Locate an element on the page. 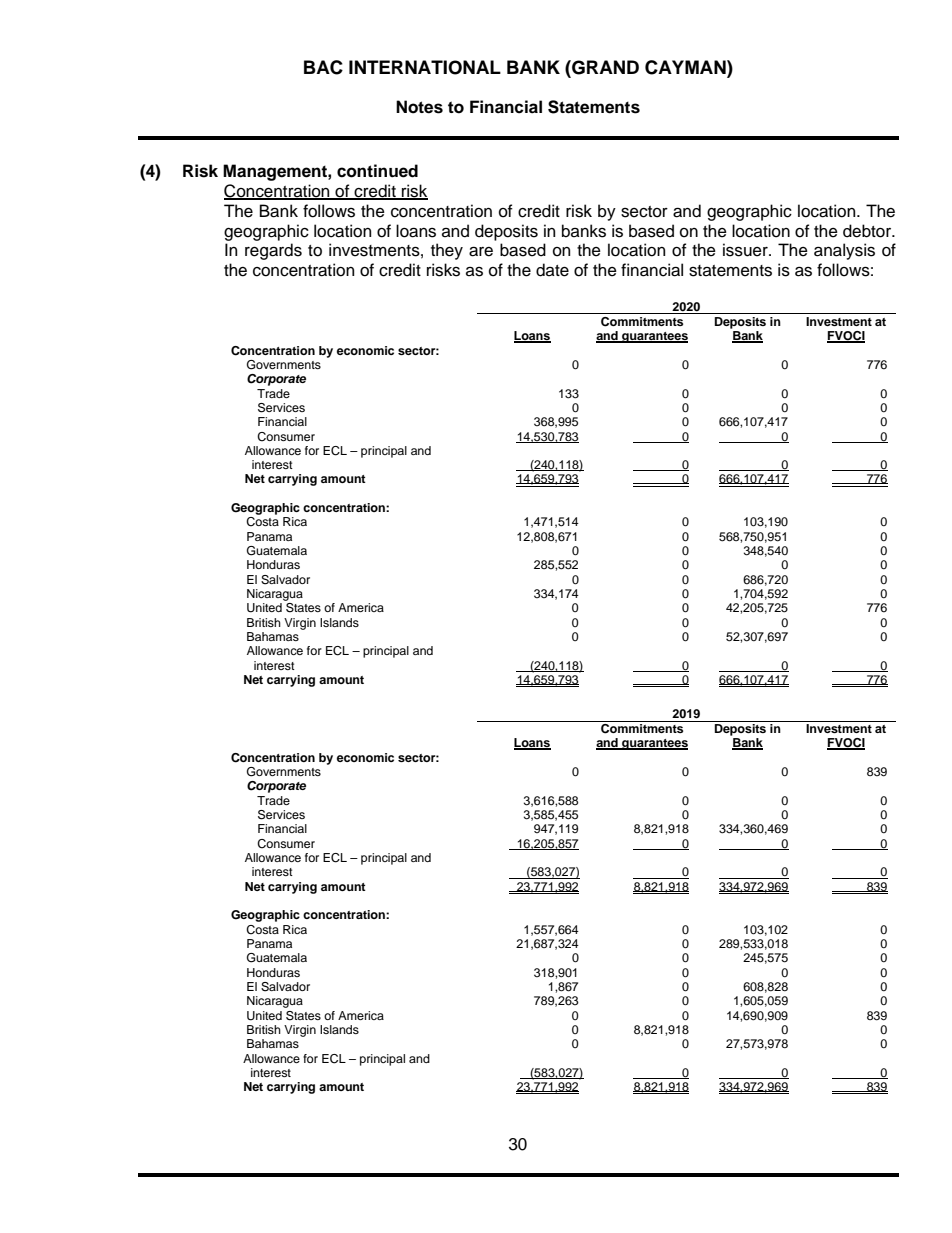 The height and width of the page is (1233, 952). debtor is located at coordinates (868, 231).
